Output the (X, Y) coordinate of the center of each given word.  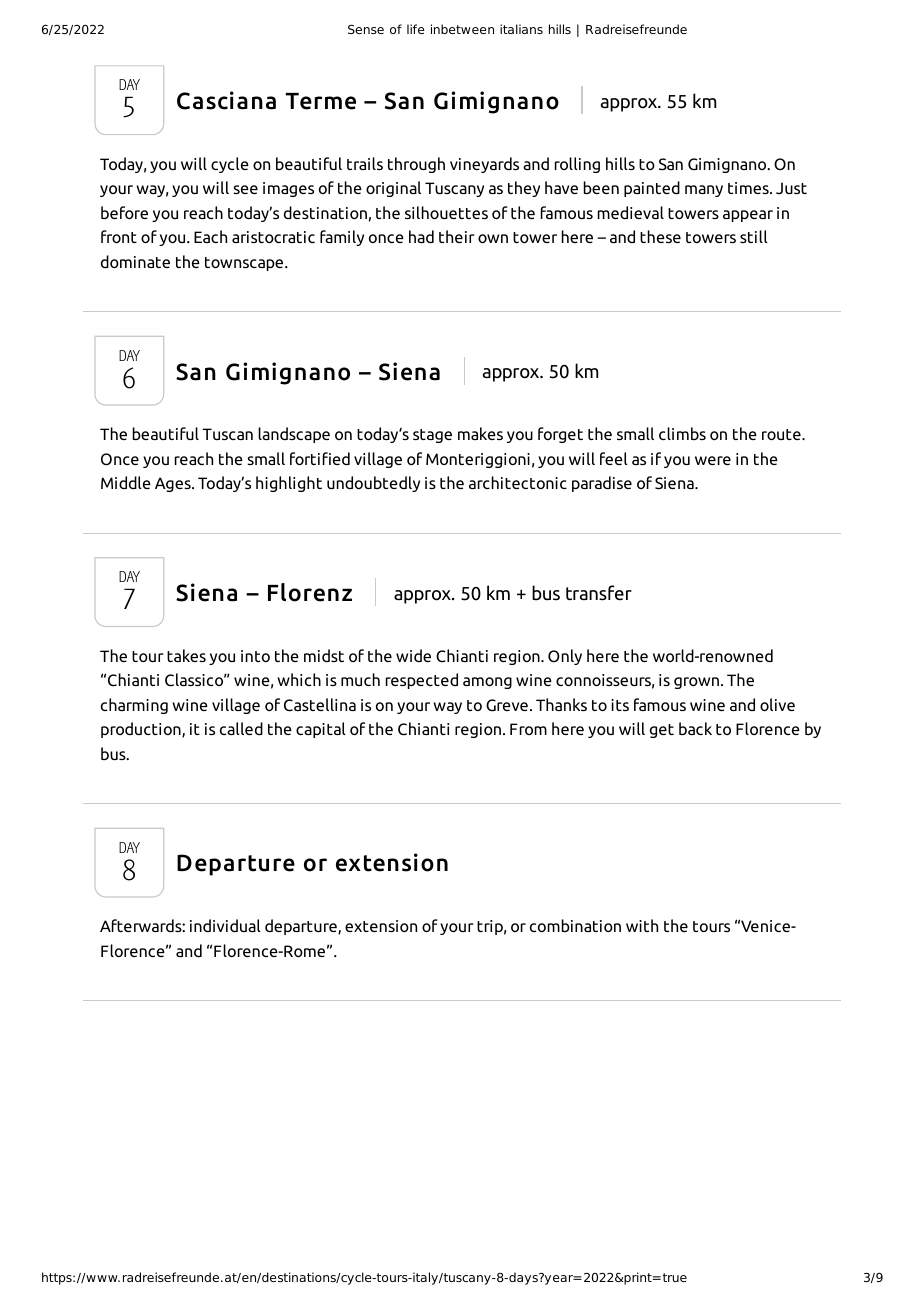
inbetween (462, 29)
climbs (682, 433)
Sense (366, 29)
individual (225, 925)
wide (413, 655)
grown (696, 683)
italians (521, 29)
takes (186, 655)
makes (480, 433)
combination (575, 925)
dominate (135, 261)
